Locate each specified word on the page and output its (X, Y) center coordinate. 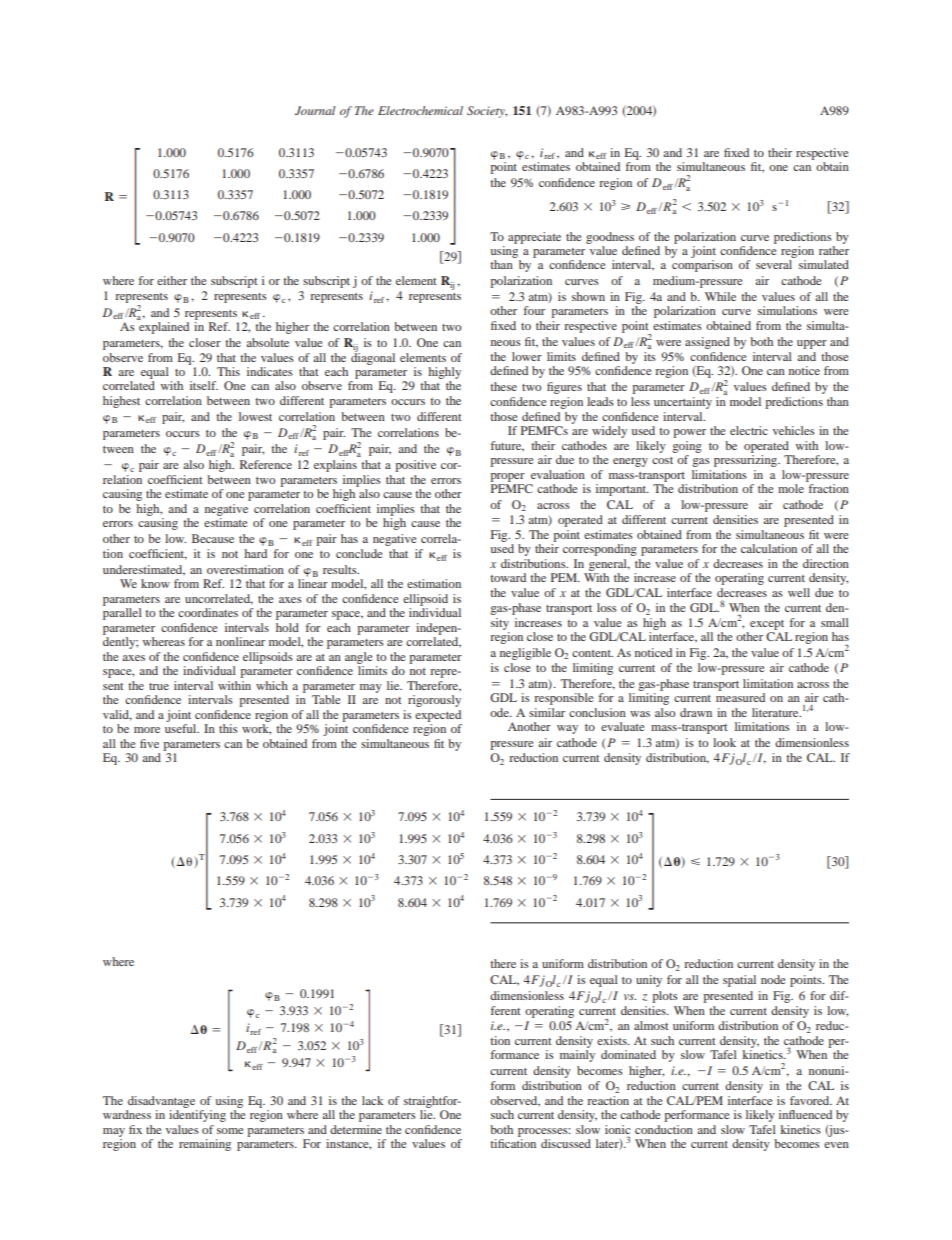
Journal (315, 110)
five (149, 743)
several (774, 264)
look (724, 742)
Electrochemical (420, 110)
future (507, 446)
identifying (197, 1116)
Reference (266, 464)
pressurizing (747, 461)
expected (438, 716)
